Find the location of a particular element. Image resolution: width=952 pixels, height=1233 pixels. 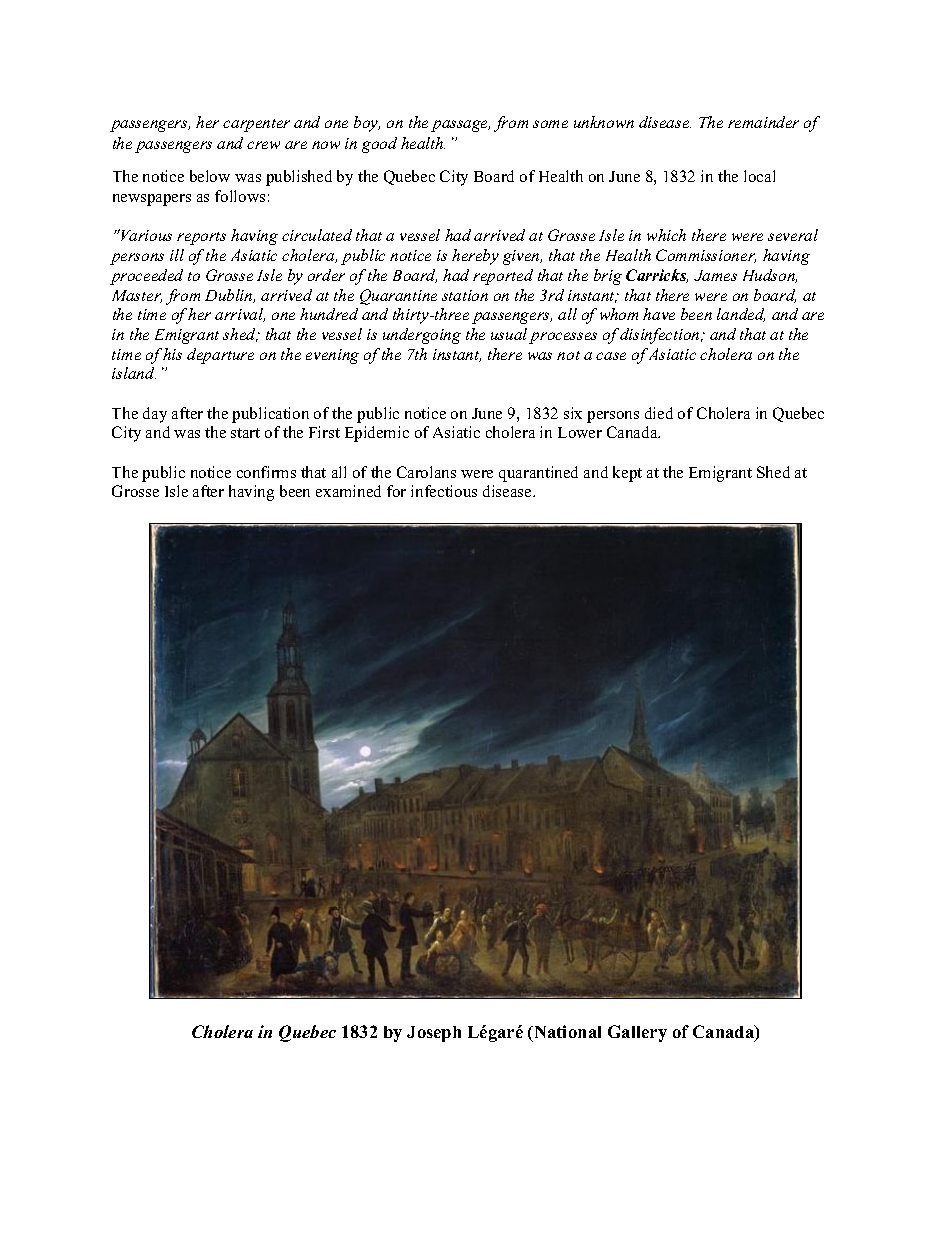

below is located at coordinates (210, 176).
